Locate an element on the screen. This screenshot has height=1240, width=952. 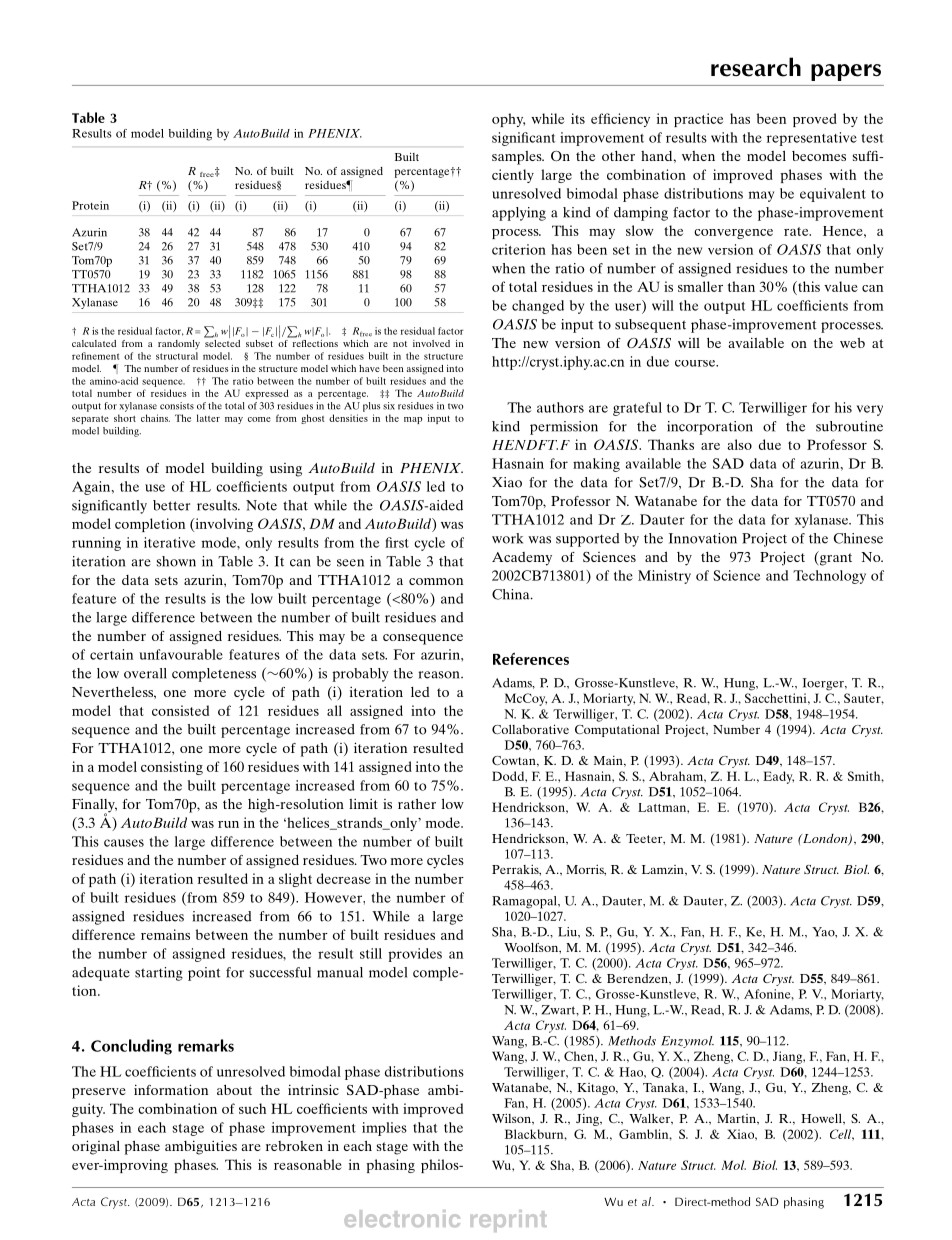
unfavourable is located at coordinates (181, 654).
